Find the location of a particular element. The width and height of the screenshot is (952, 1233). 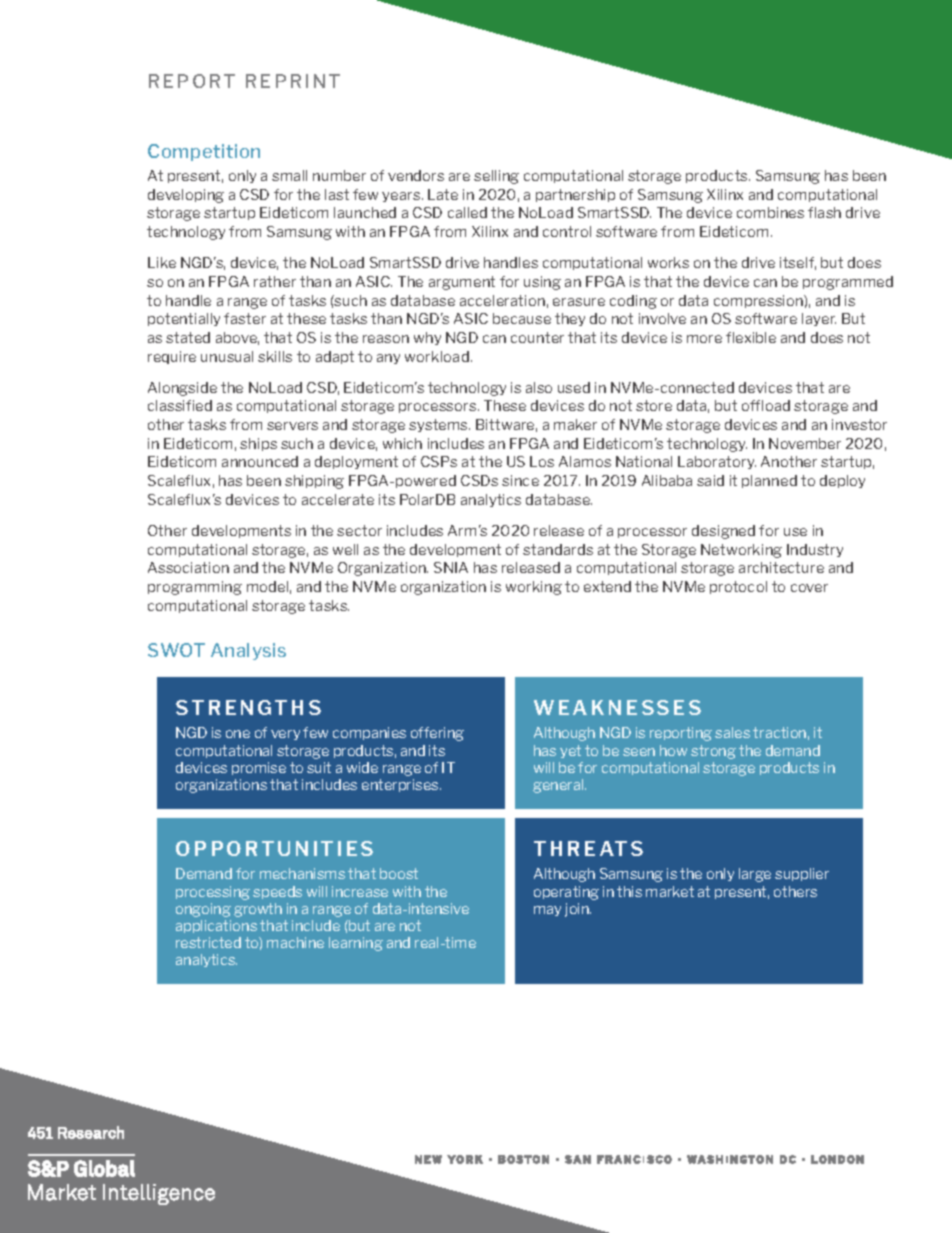

may is located at coordinates (547, 911).
